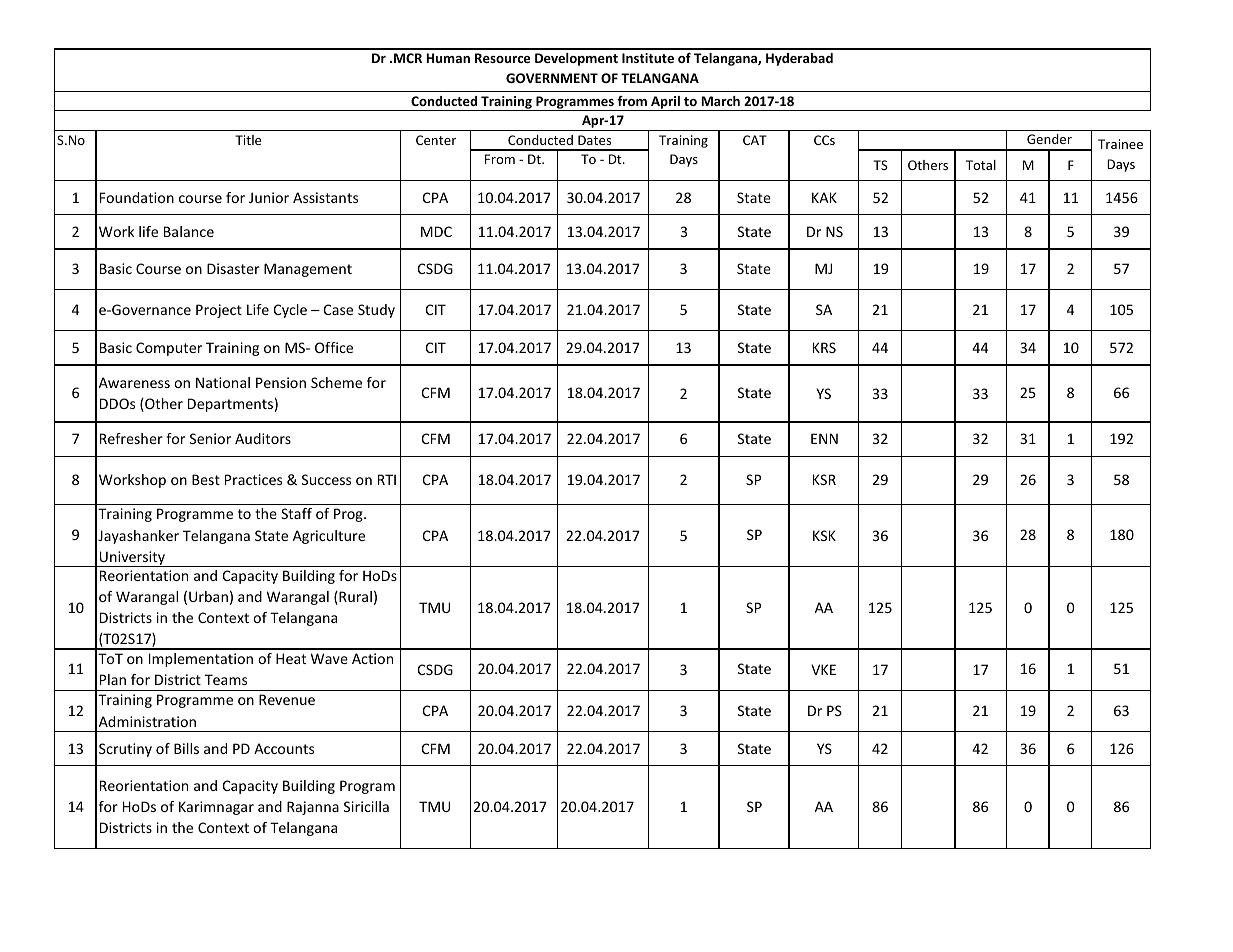  I want to click on Bills, so click(186, 748).
